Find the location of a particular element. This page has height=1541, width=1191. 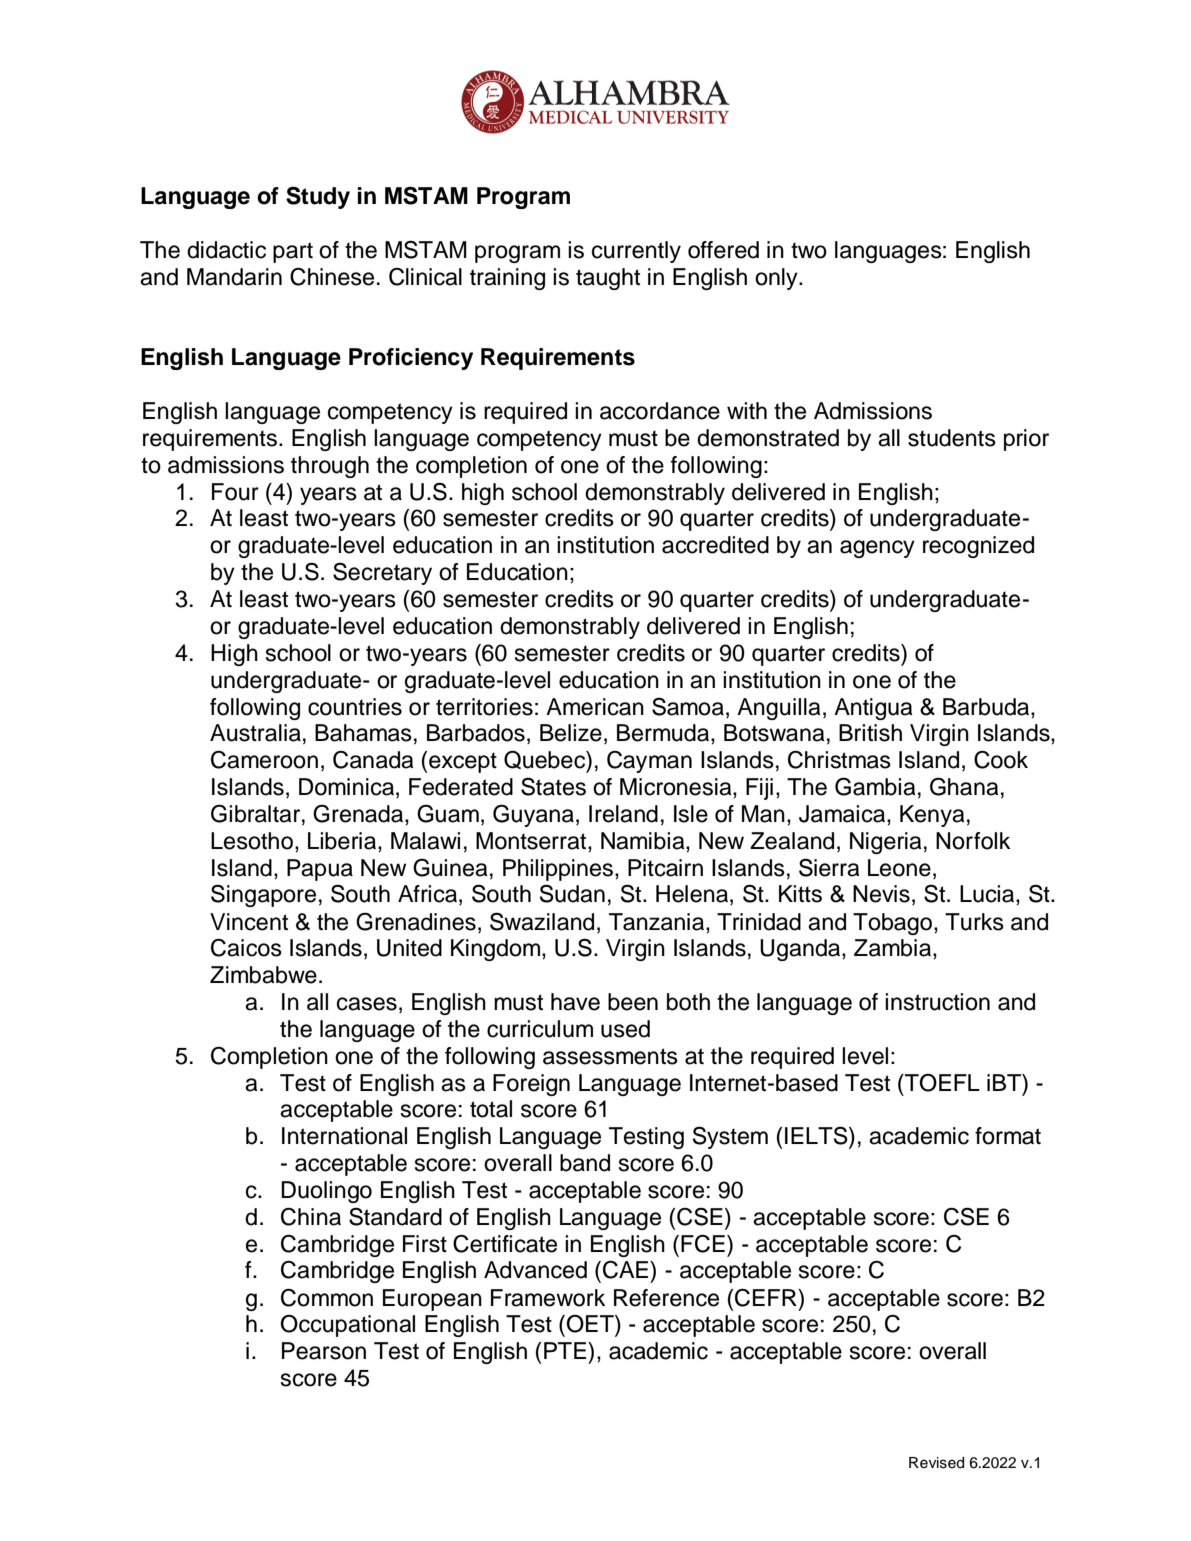

part is located at coordinates (293, 252).
